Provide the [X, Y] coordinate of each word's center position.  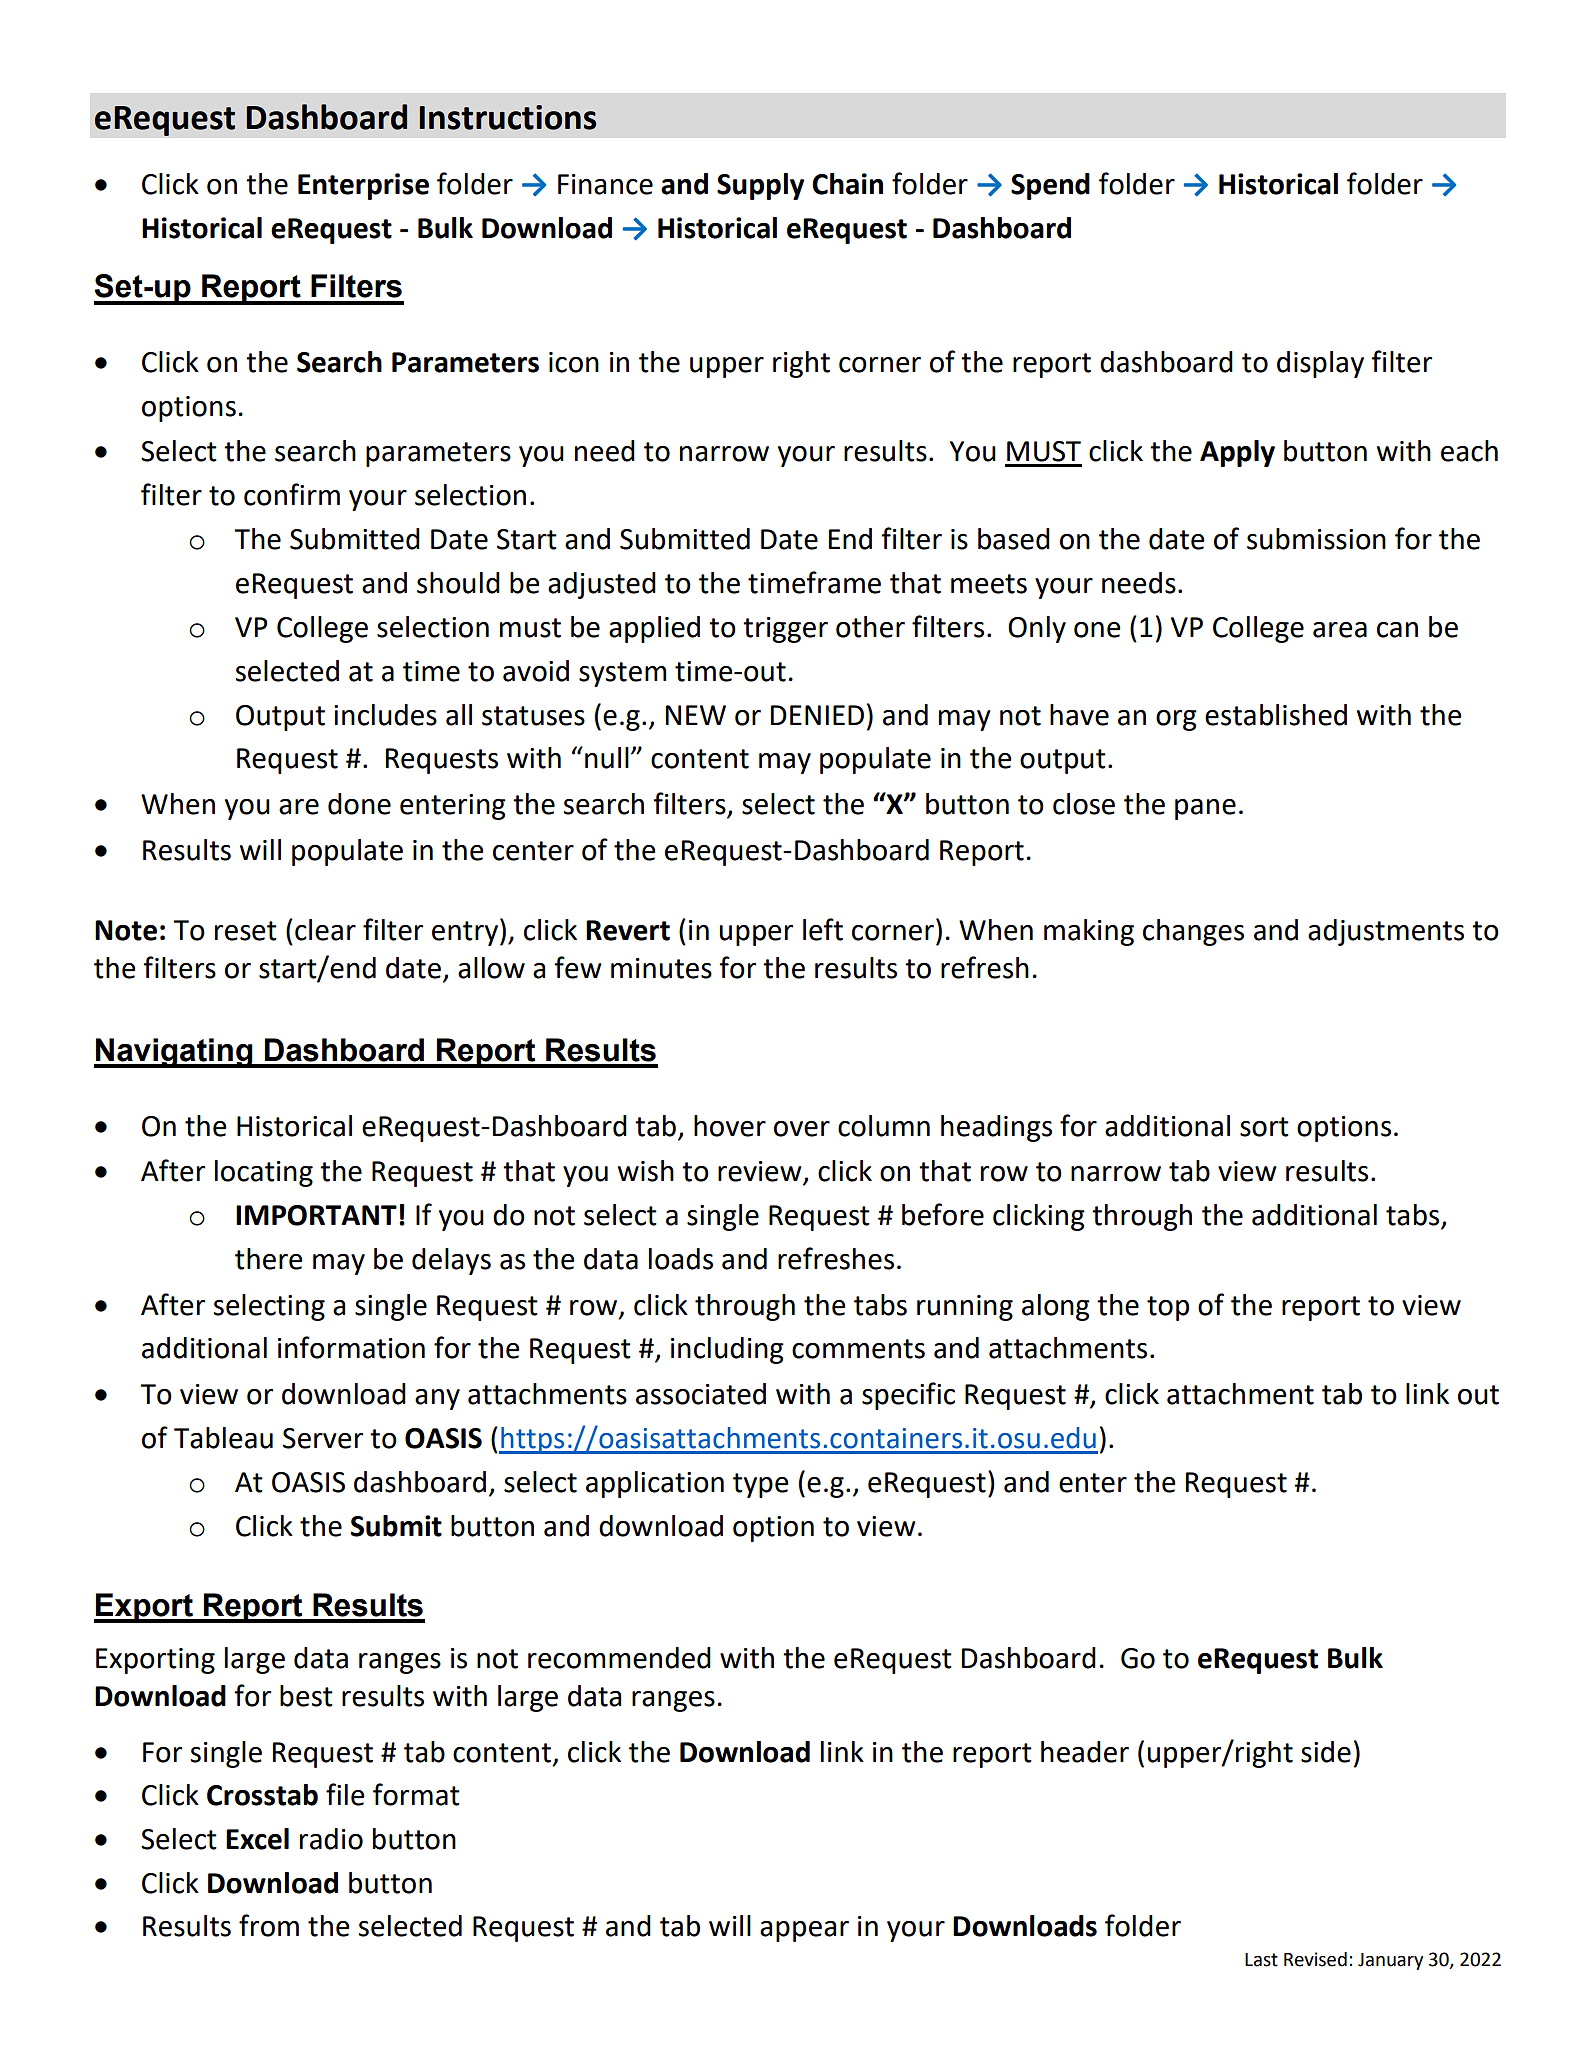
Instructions [508, 117]
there [268, 1259]
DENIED [817, 715]
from [269, 1925]
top [1168, 1308]
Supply [761, 186]
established [1276, 715]
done [359, 804]
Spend [1050, 186]
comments [858, 1349]
